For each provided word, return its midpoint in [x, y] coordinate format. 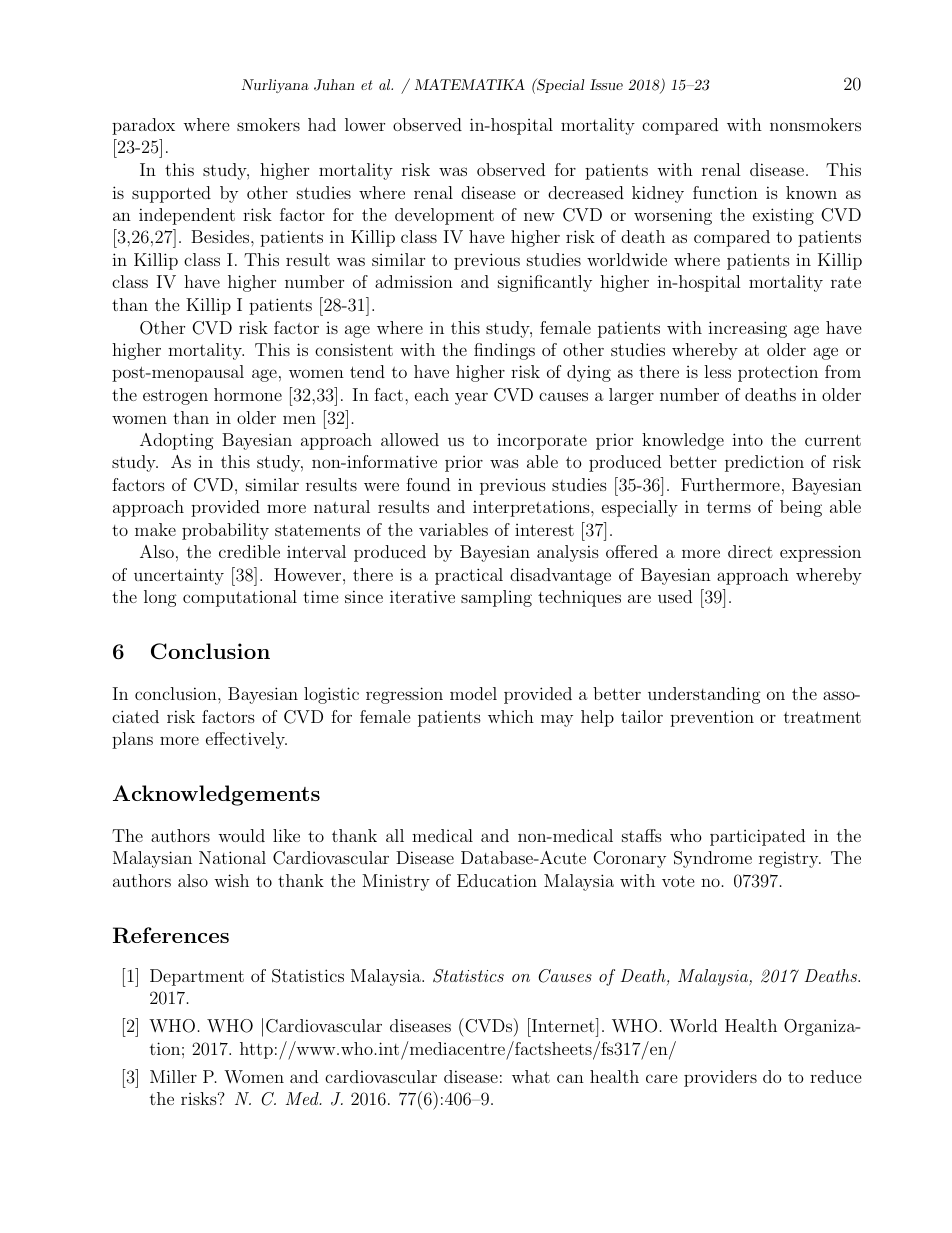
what [531, 1076]
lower [365, 124]
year [471, 398]
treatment [822, 717]
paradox [143, 126]
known [811, 192]
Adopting [177, 441]
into [747, 439]
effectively [246, 740]
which [511, 716]
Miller [173, 1076]
